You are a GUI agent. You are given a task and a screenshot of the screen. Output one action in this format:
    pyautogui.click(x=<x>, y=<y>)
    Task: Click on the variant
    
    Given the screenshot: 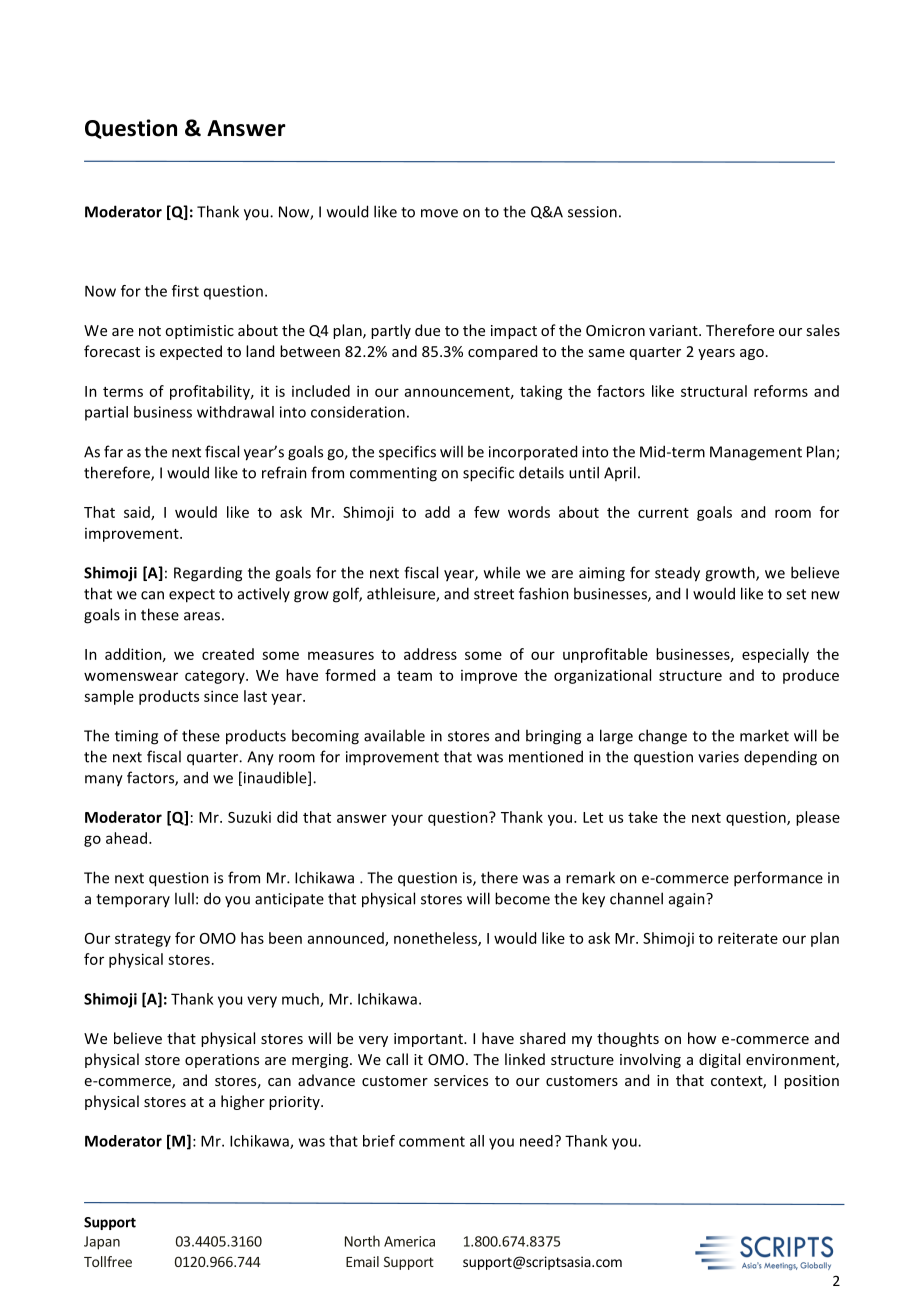 What is the action you would take?
    pyautogui.click(x=674, y=330)
